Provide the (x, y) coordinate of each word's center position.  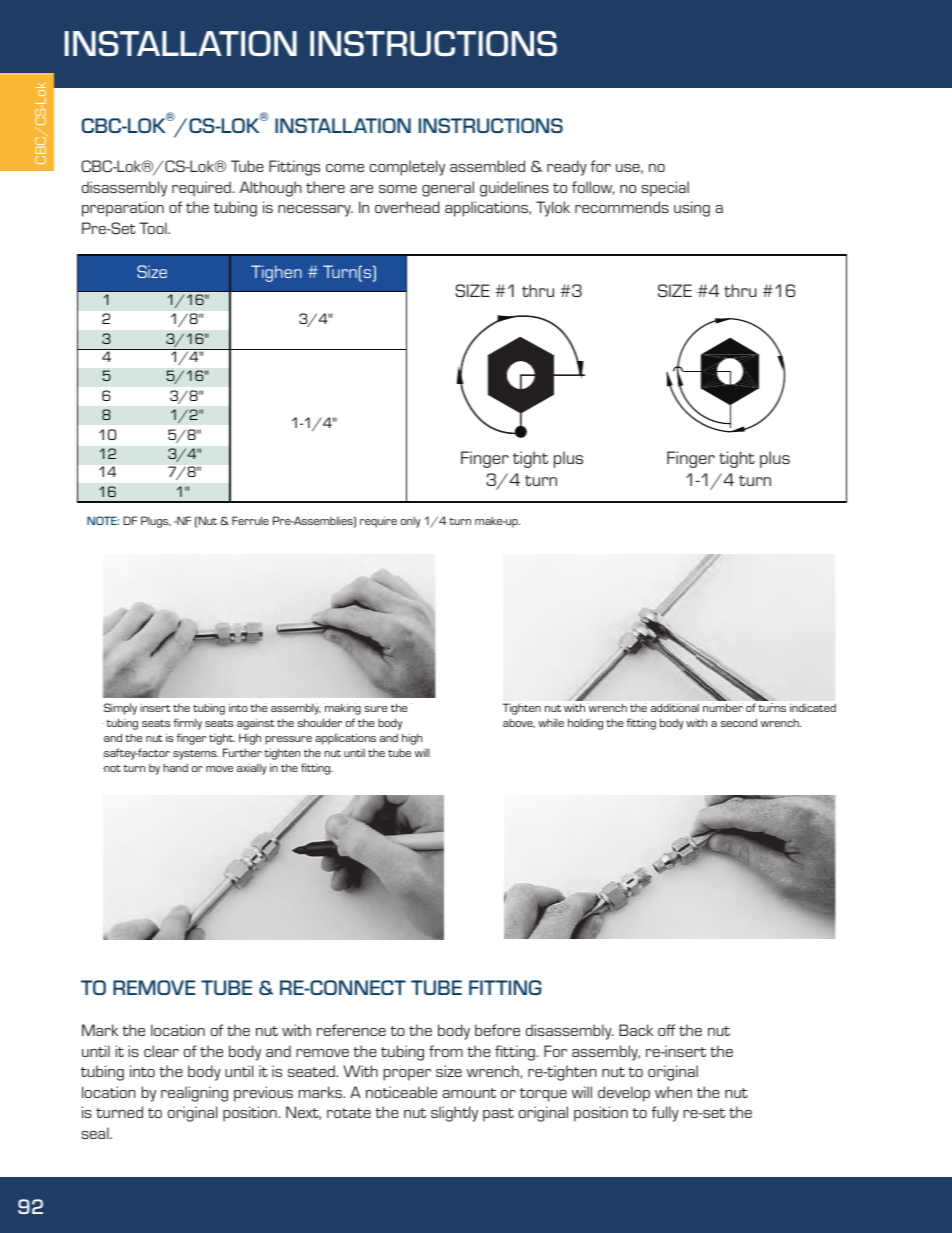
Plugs (156, 522)
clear (161, 1051)
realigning (194, 1094)
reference (351, 1030)
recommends (622, 207)
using (692, 209)
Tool (154, 228)
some (398, 189)
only (411, 522)
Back (636, 1030)
